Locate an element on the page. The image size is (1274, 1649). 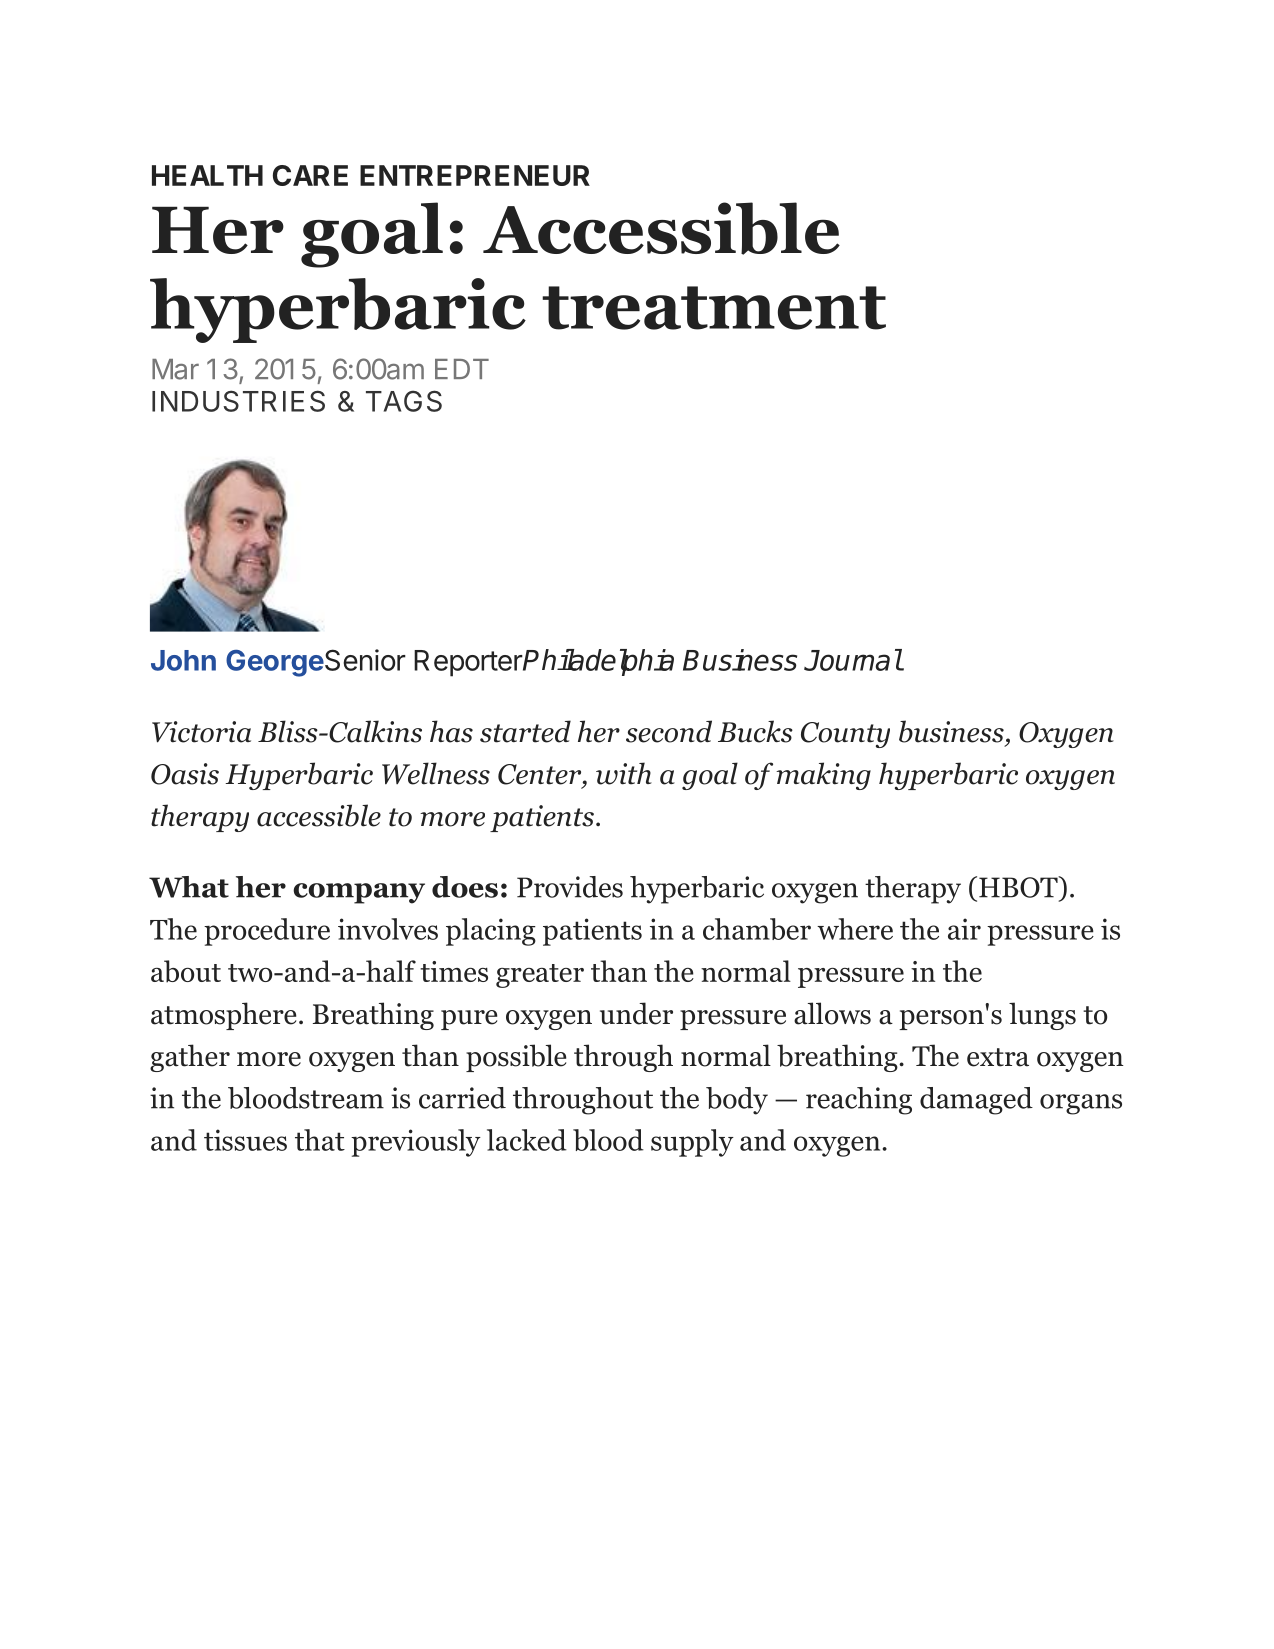
treatment is located at coordinates (714, 308).
